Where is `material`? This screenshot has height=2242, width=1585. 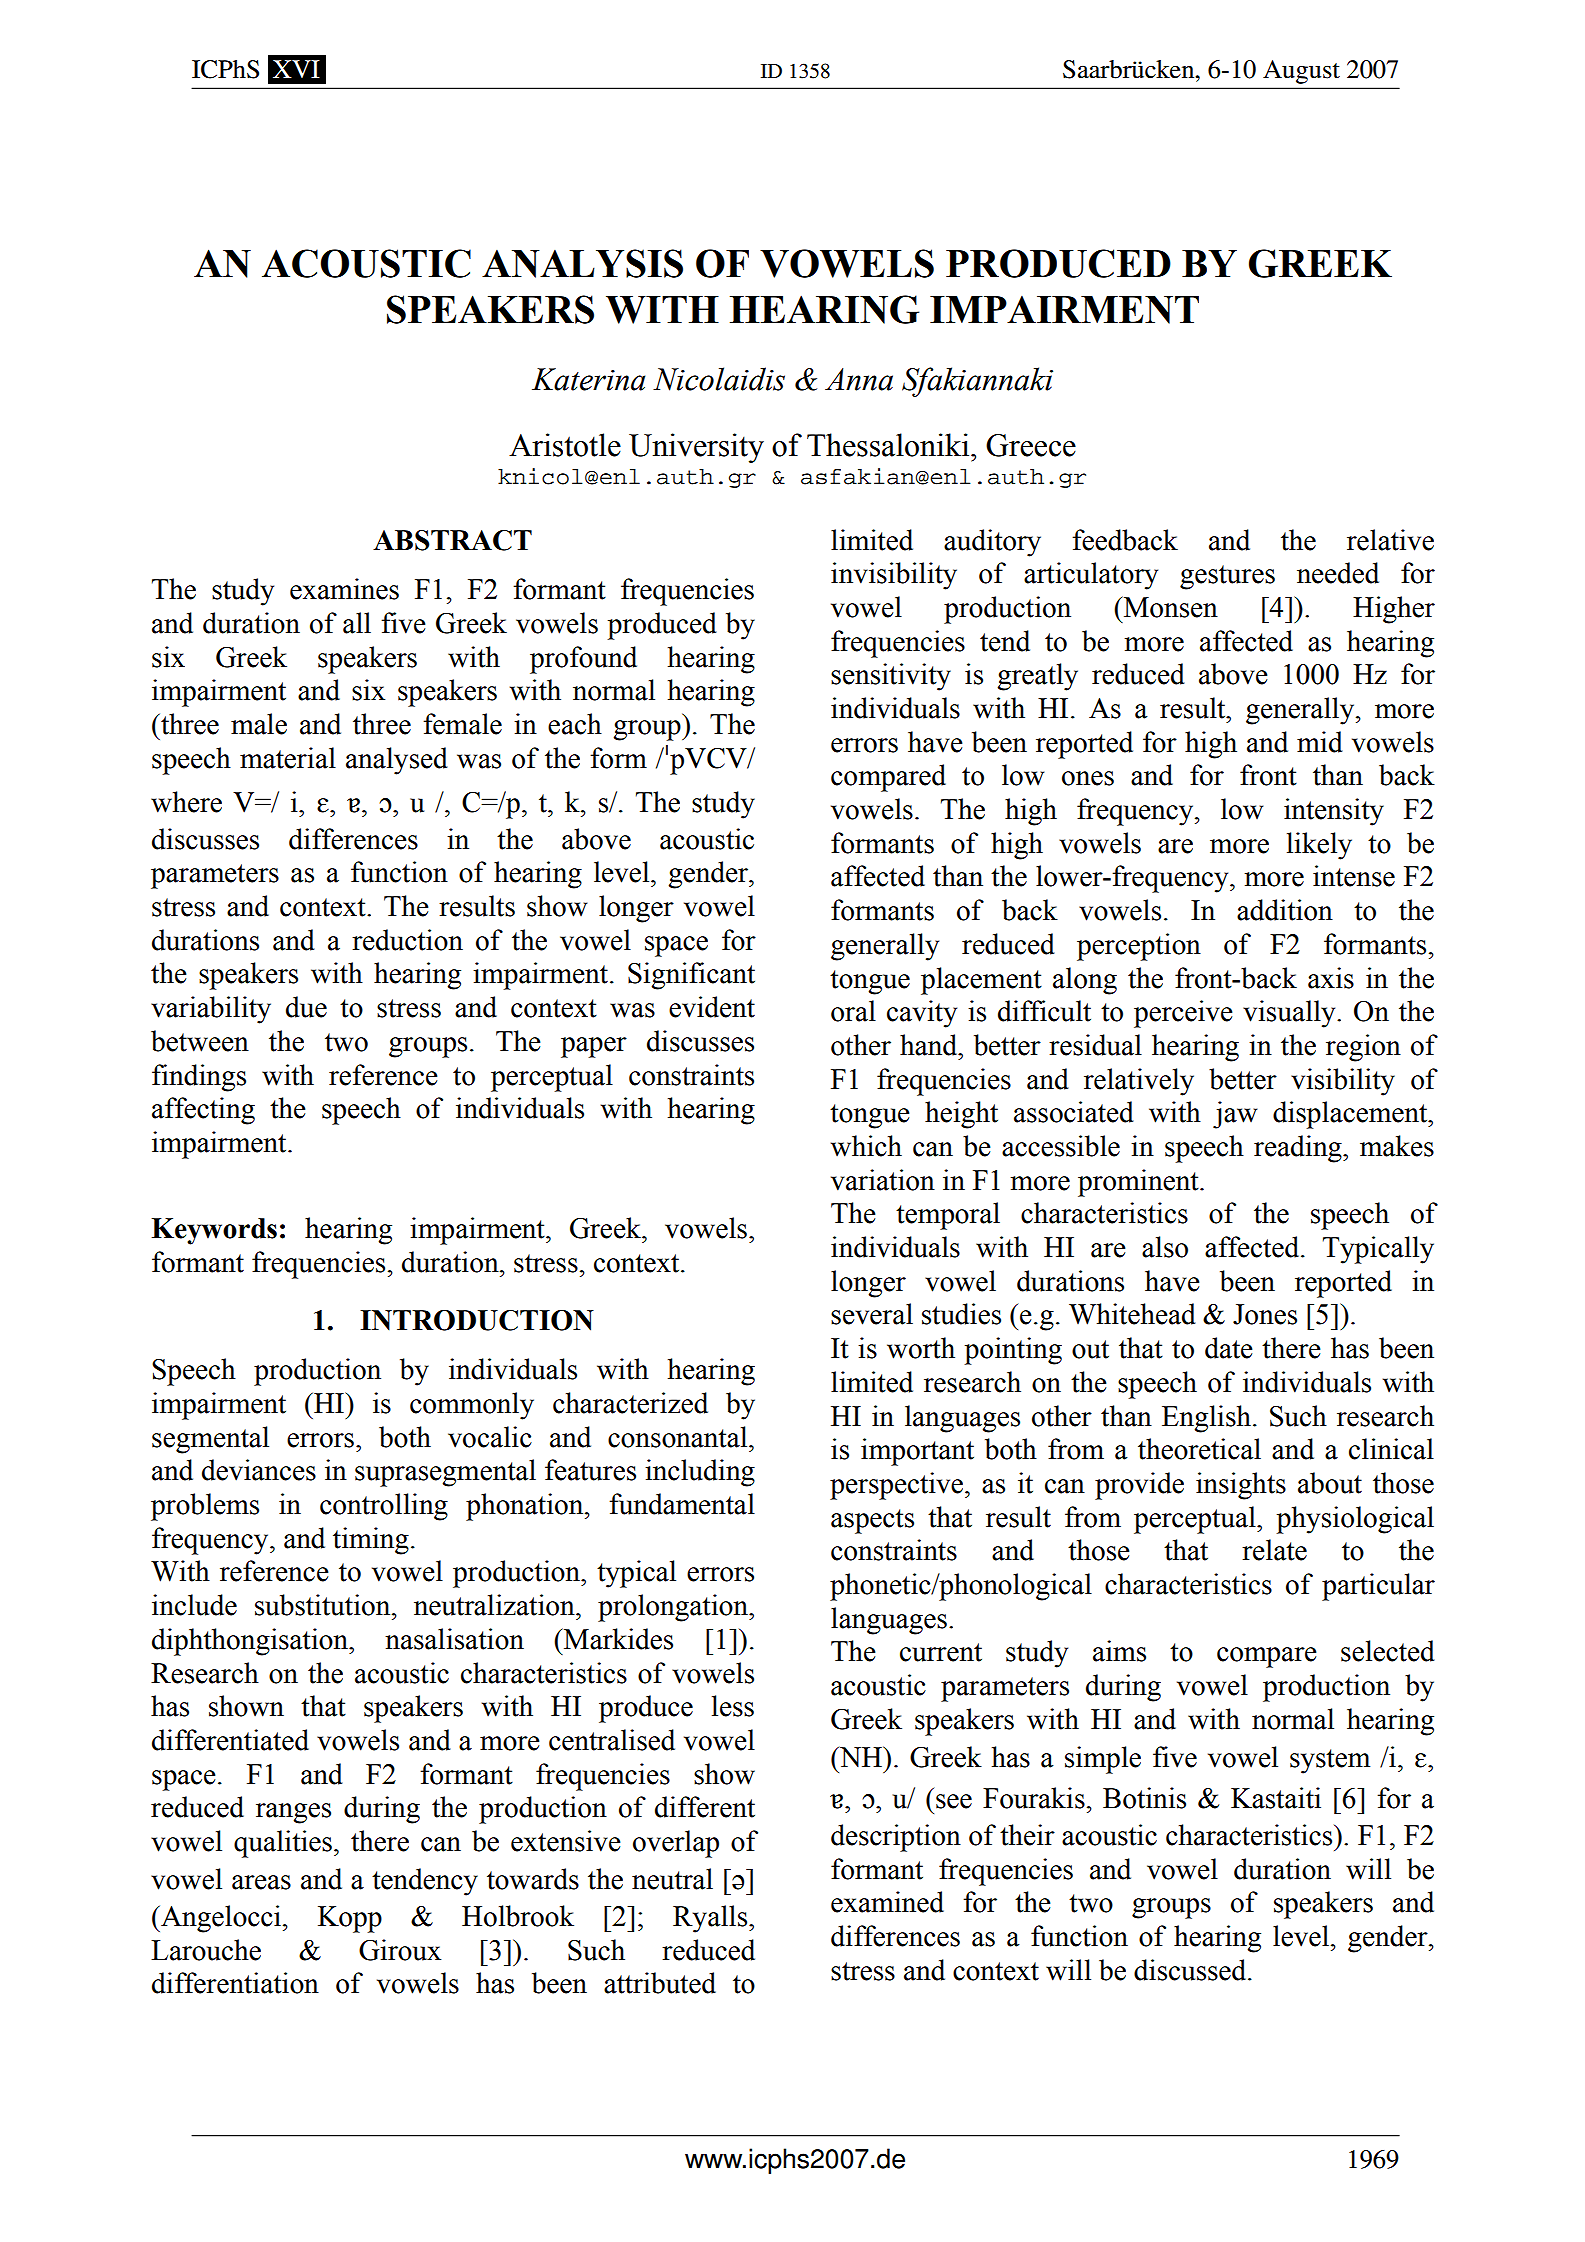 material is located at coordinates (288, 758).
